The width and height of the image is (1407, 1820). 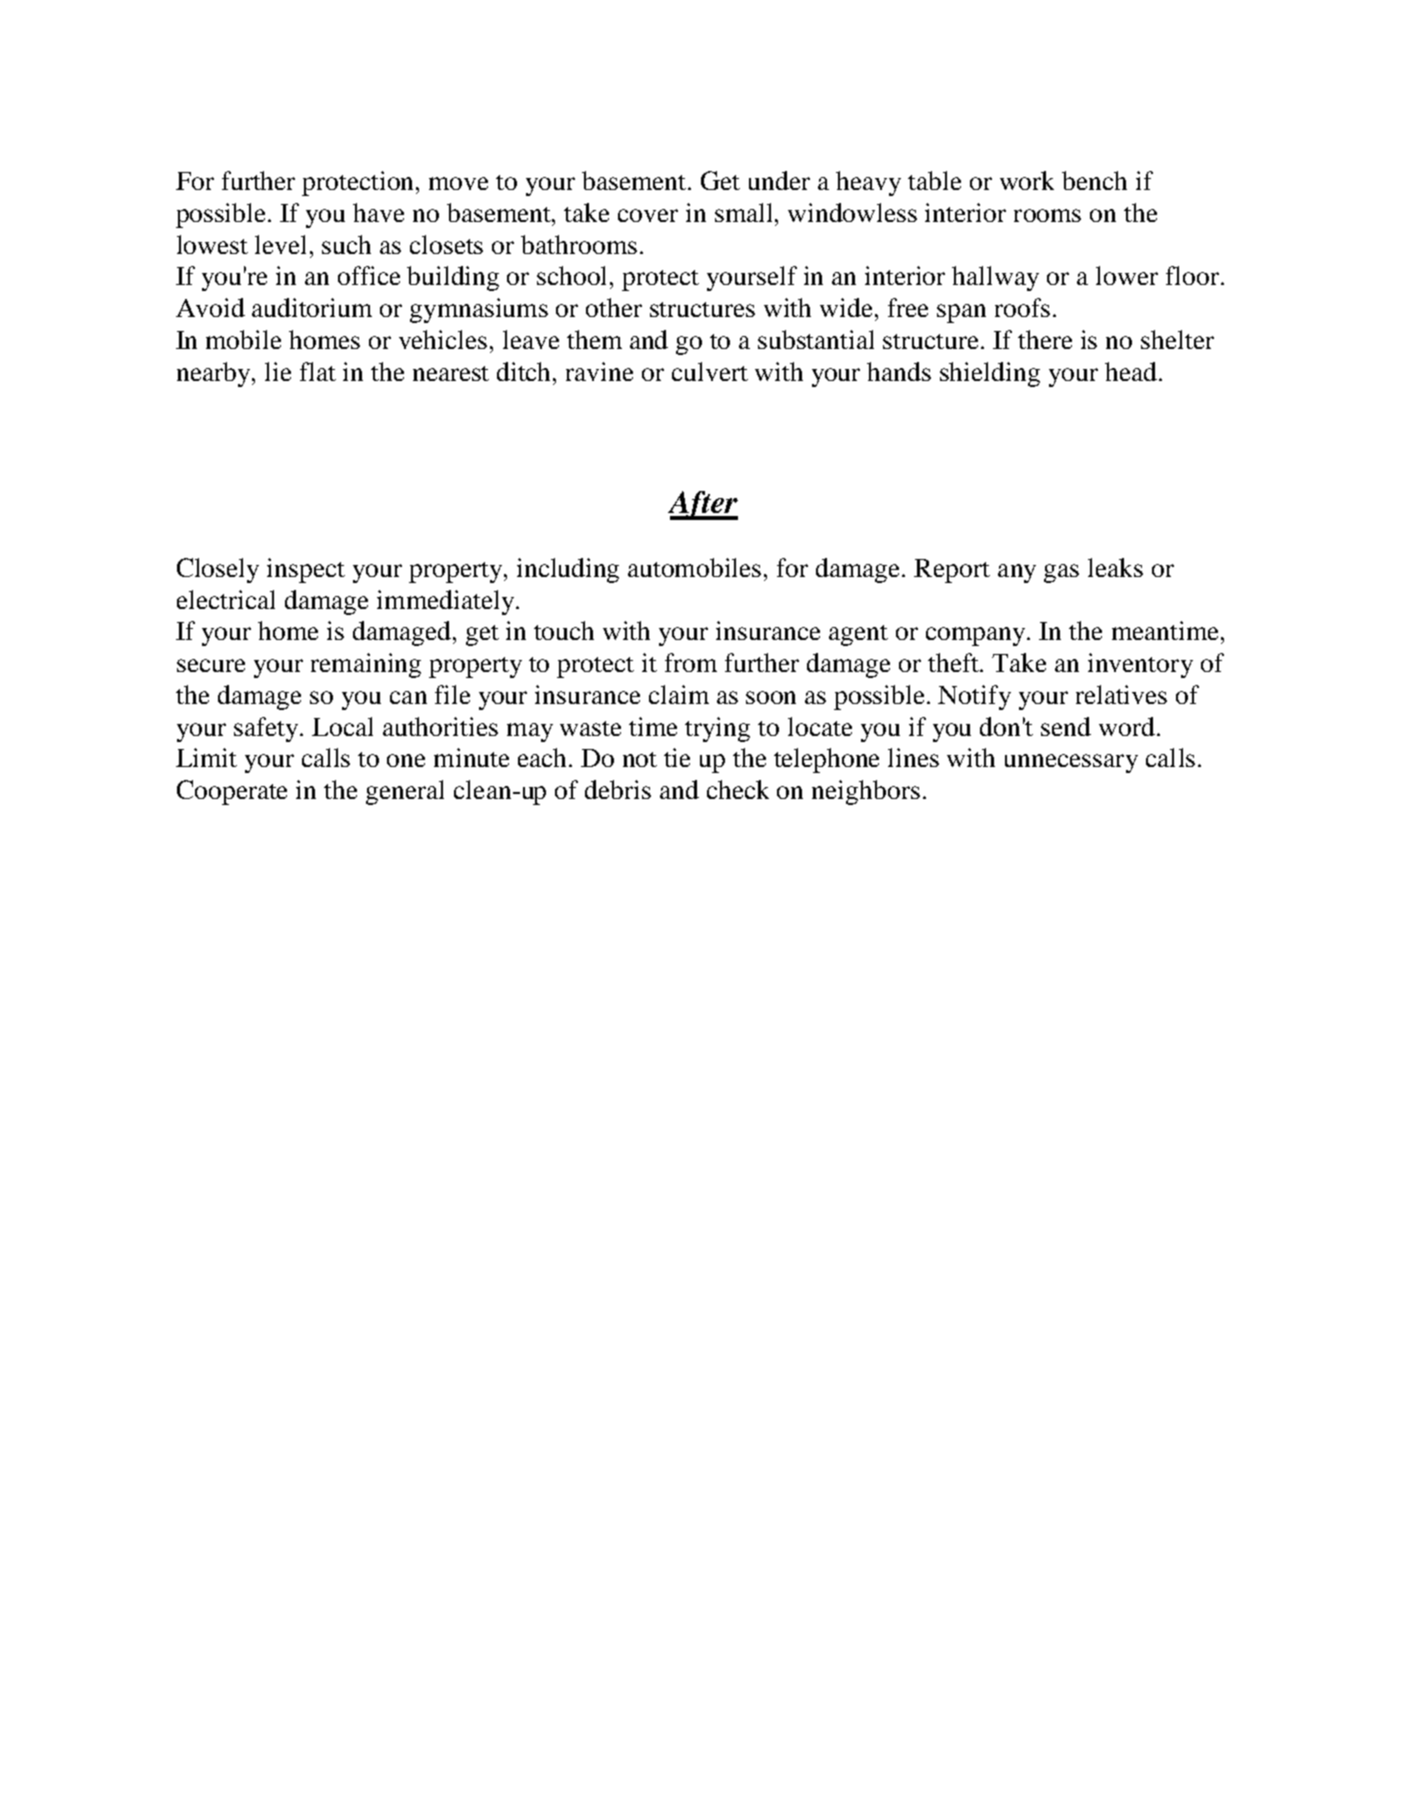 I want to click on gas, so click(x=1061, y=573).
